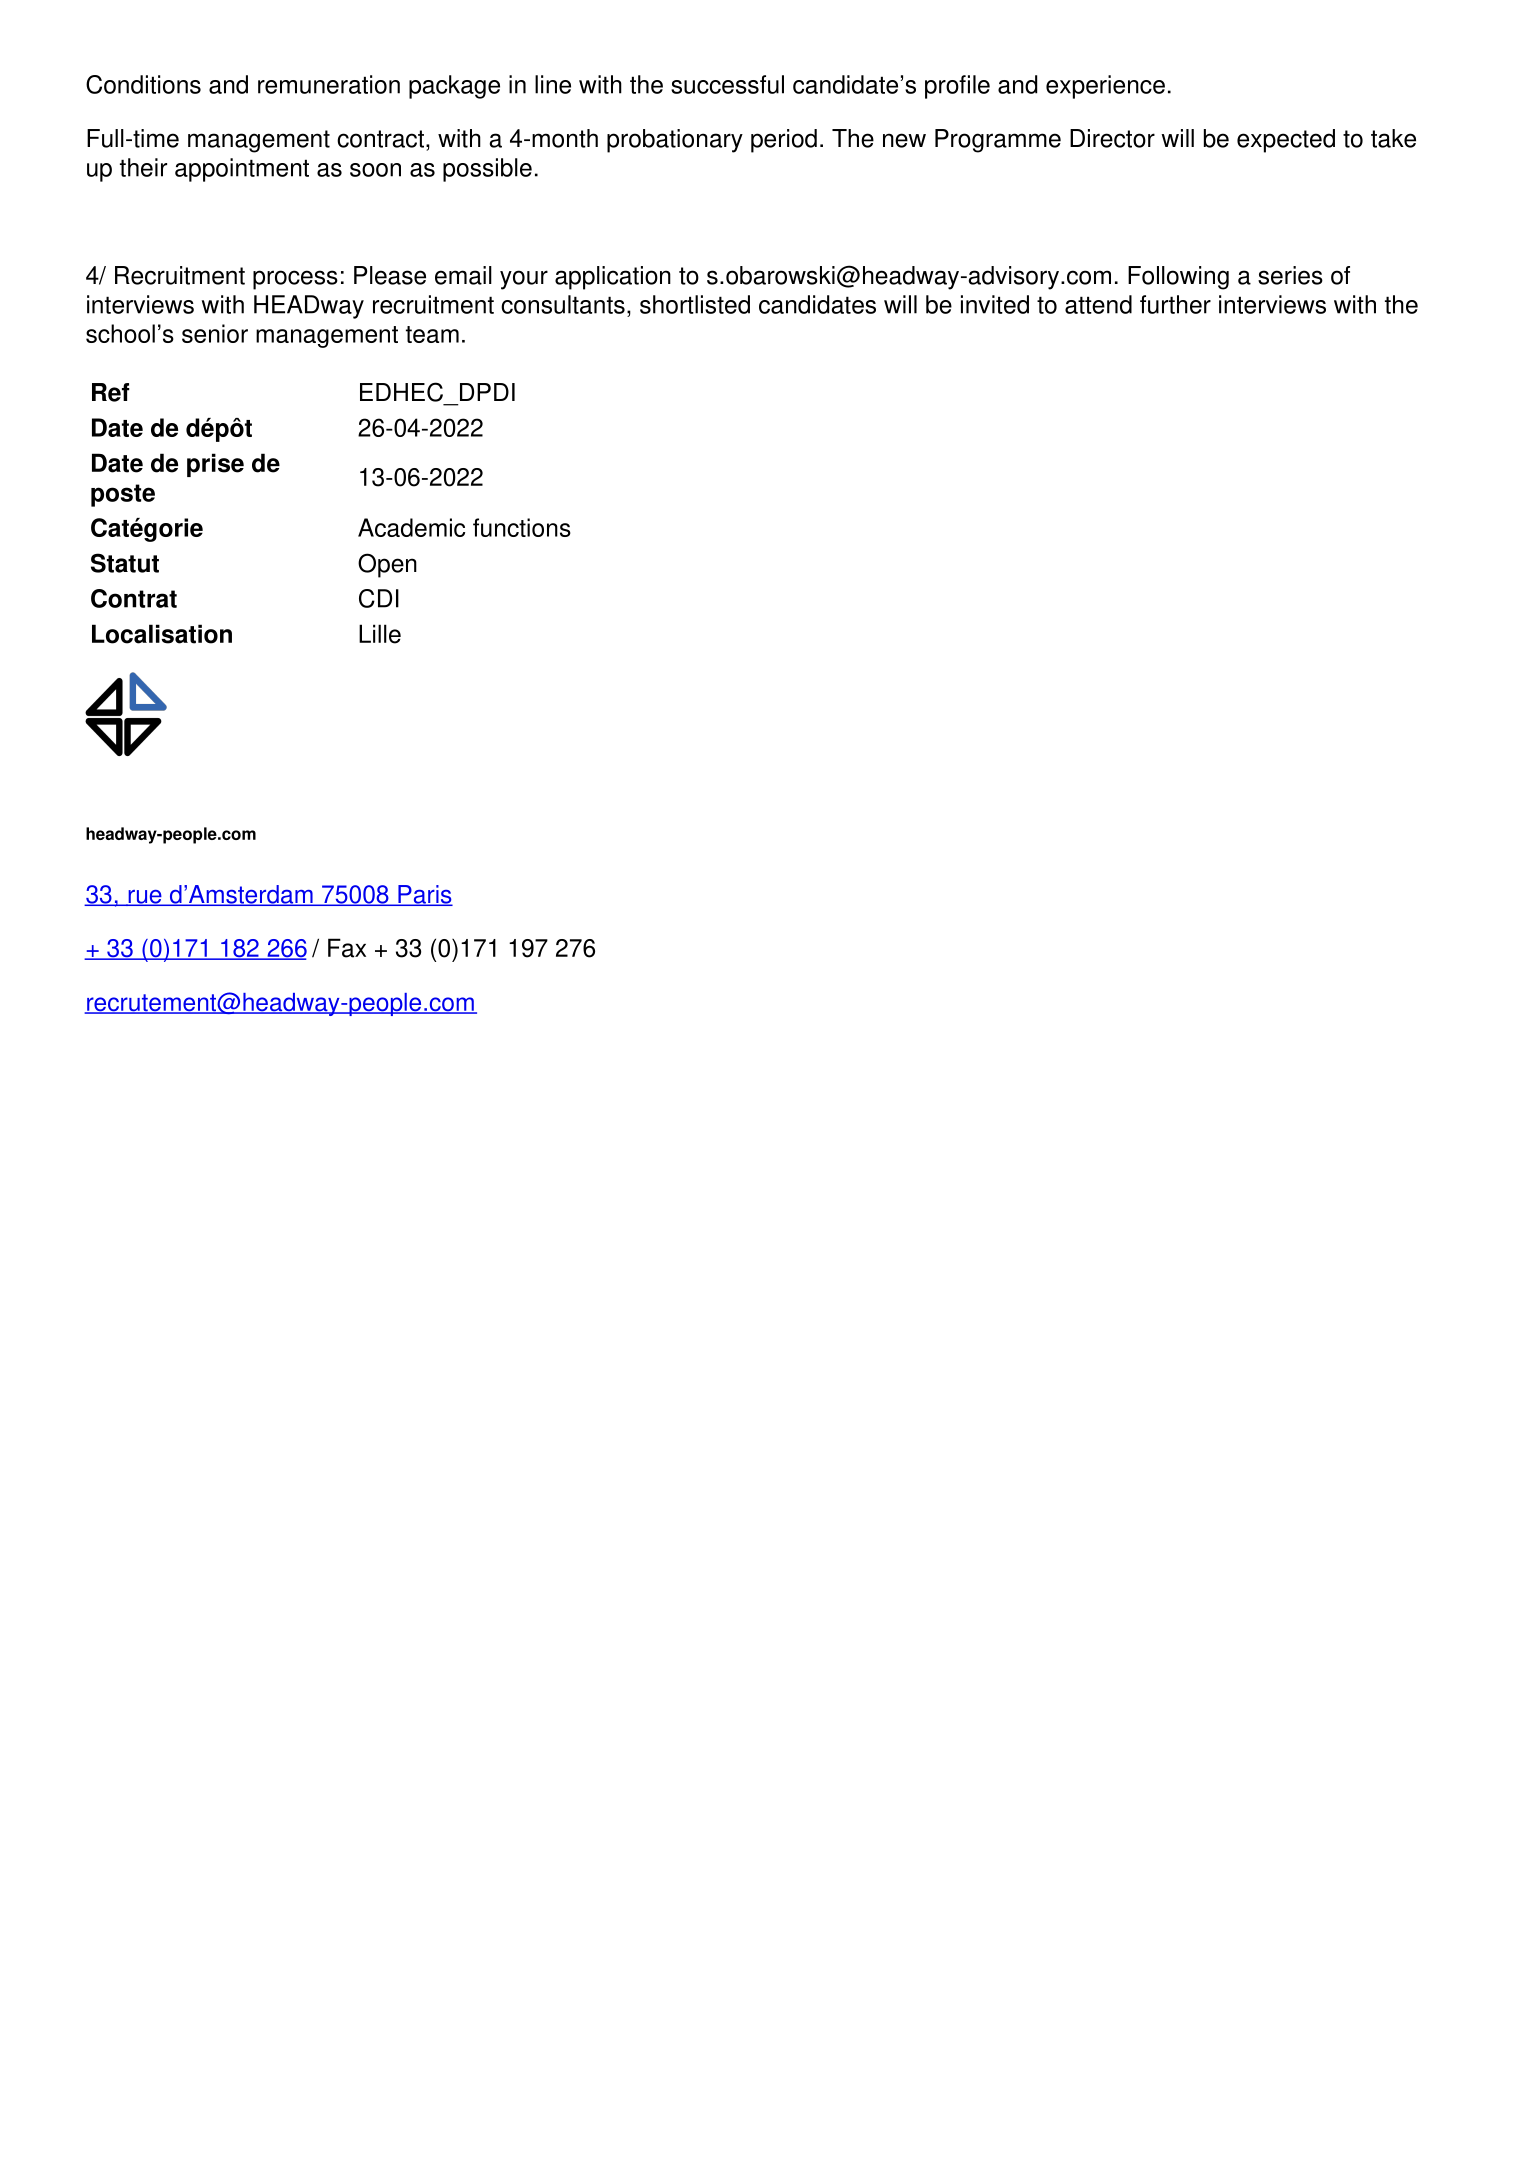 This image has height=2160, width=1526. What do you see at coordinates (1286, 141) in the image?
I see `expected` at bounding box center [1286, 141].
